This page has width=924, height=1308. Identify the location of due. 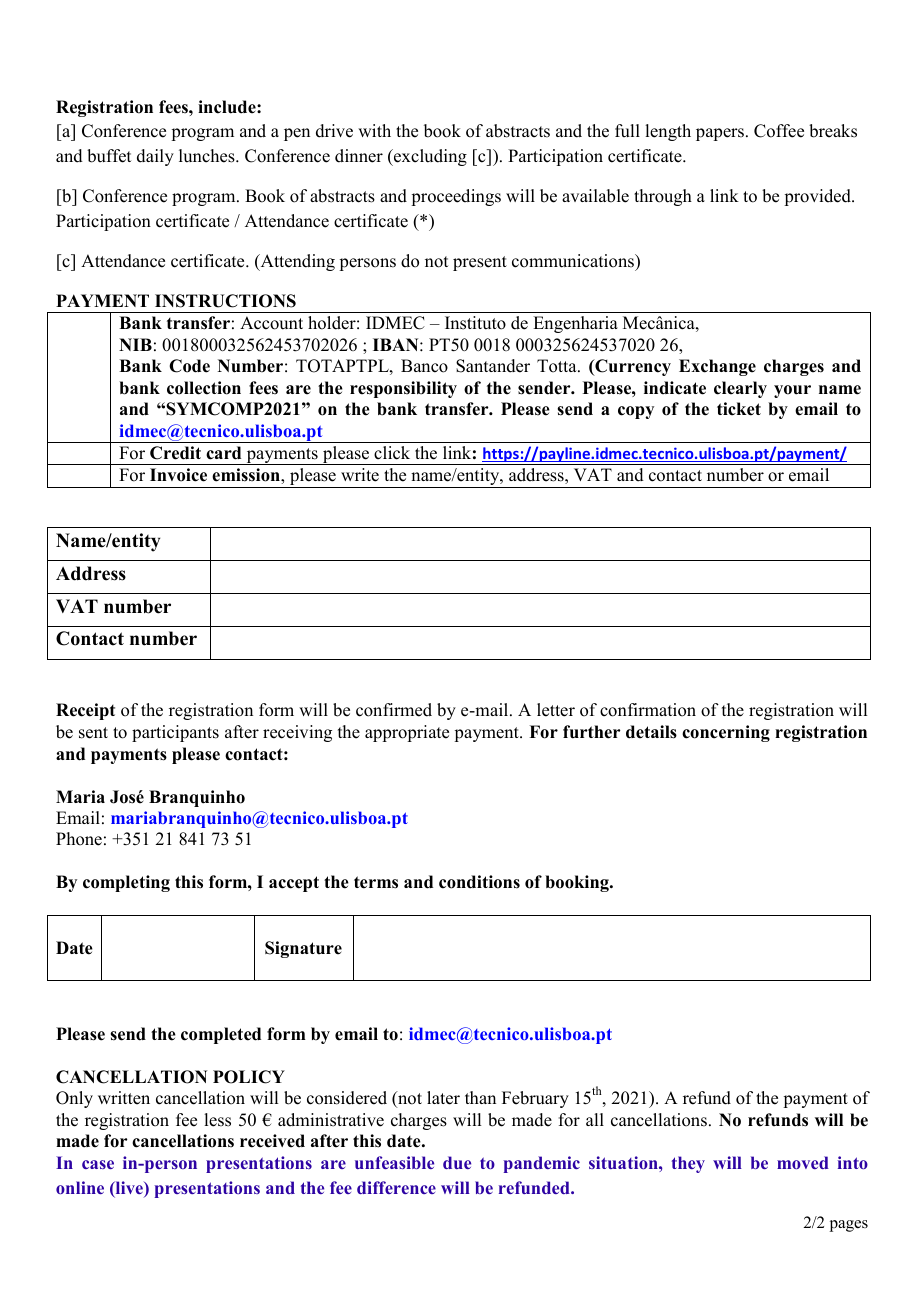
(457, 1162).
